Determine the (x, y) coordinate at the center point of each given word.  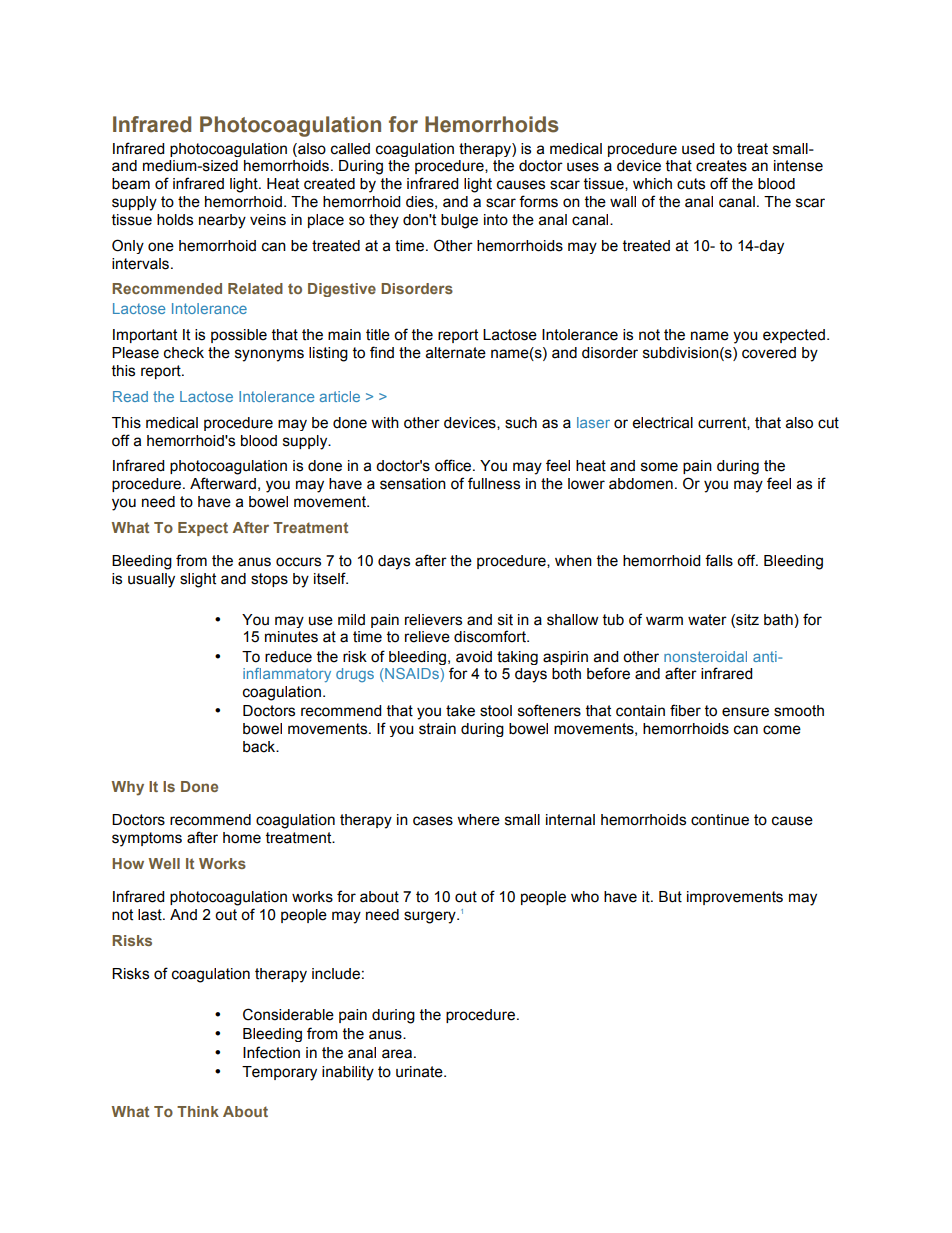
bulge (459, 221)
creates (721, 166)
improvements (735, 898)
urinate (420, 1072)
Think (198, 1111)
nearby (222, 221)
